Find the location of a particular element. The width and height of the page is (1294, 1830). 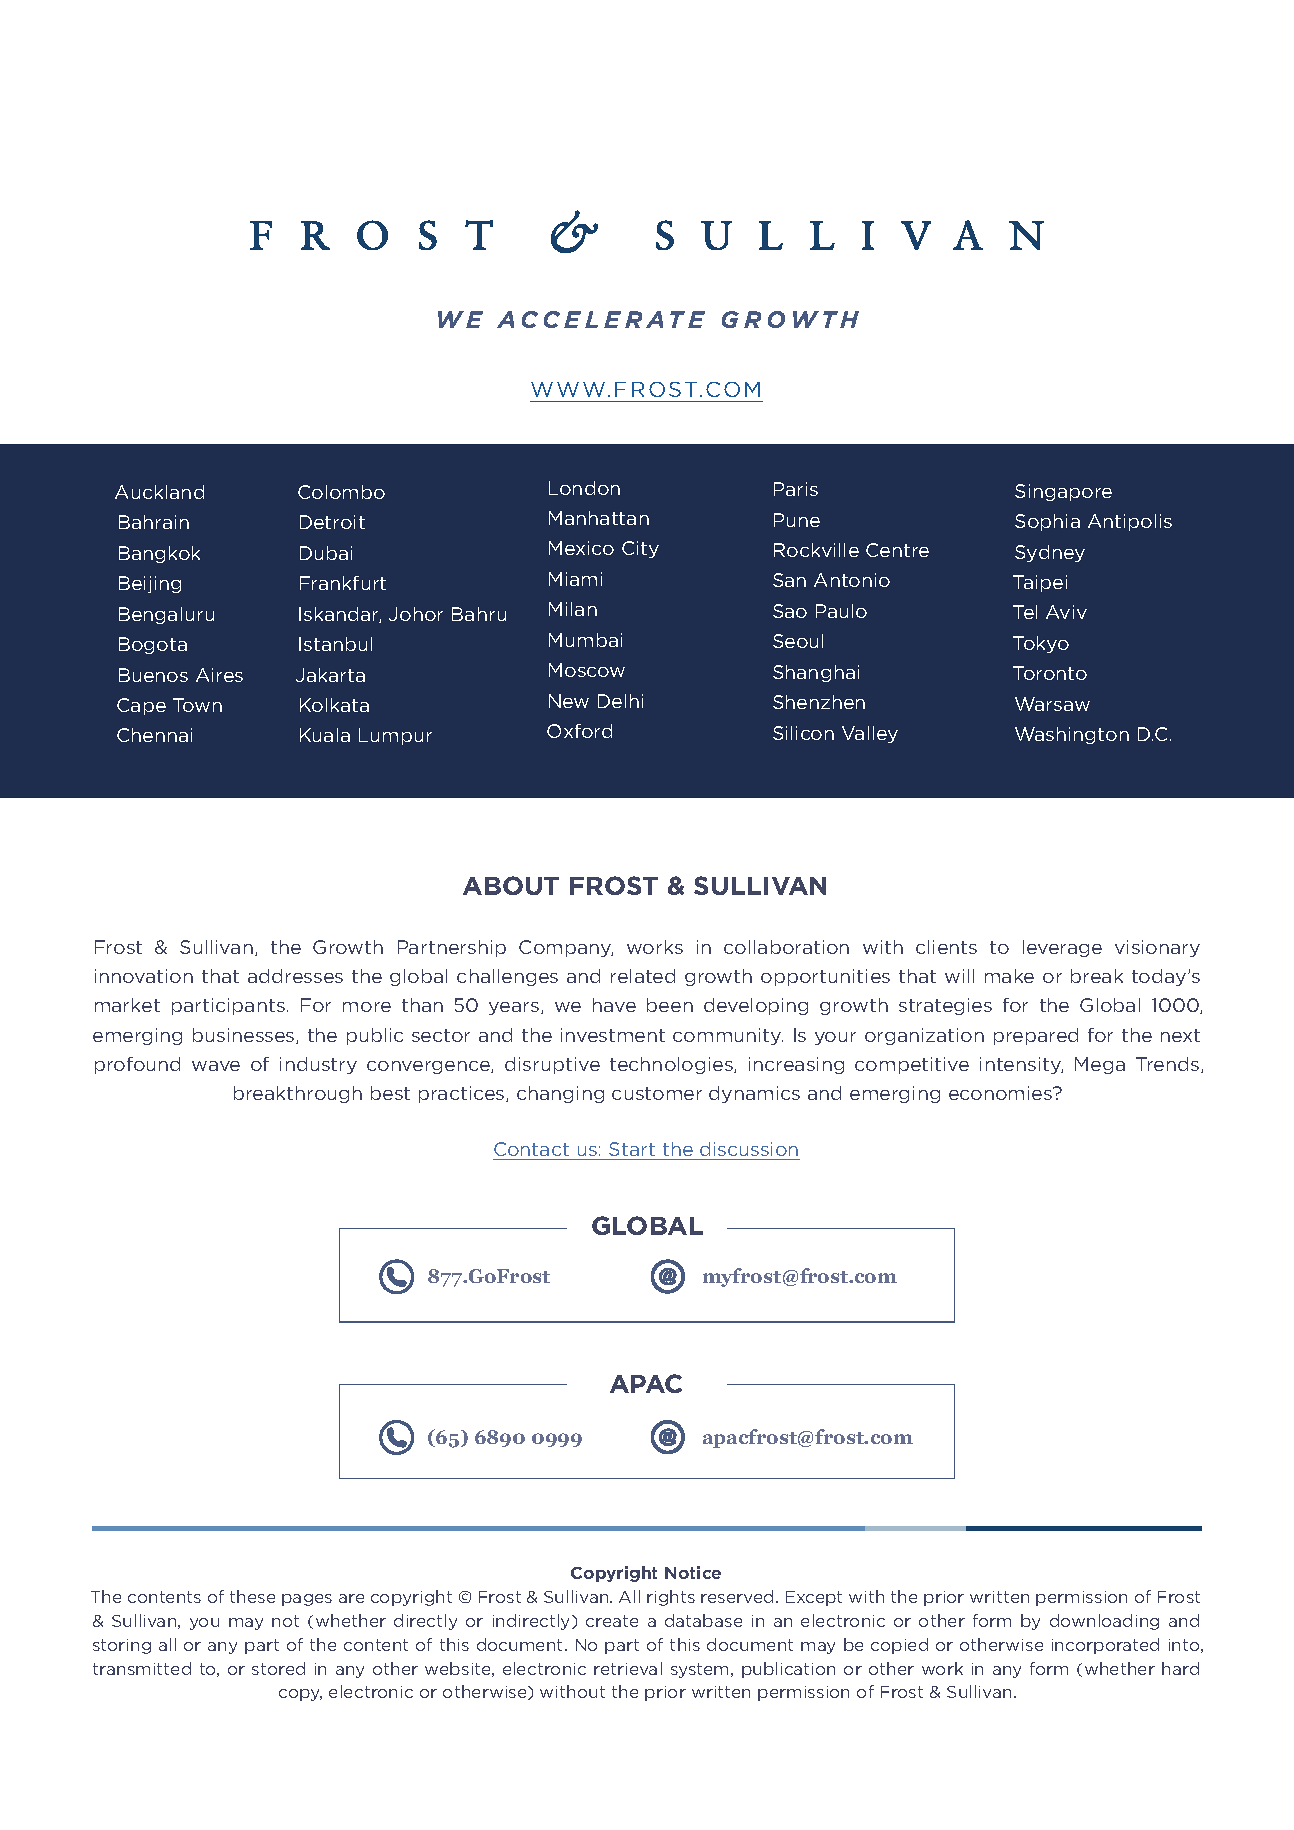

Sophia is located at coordinates (1047, 522).
